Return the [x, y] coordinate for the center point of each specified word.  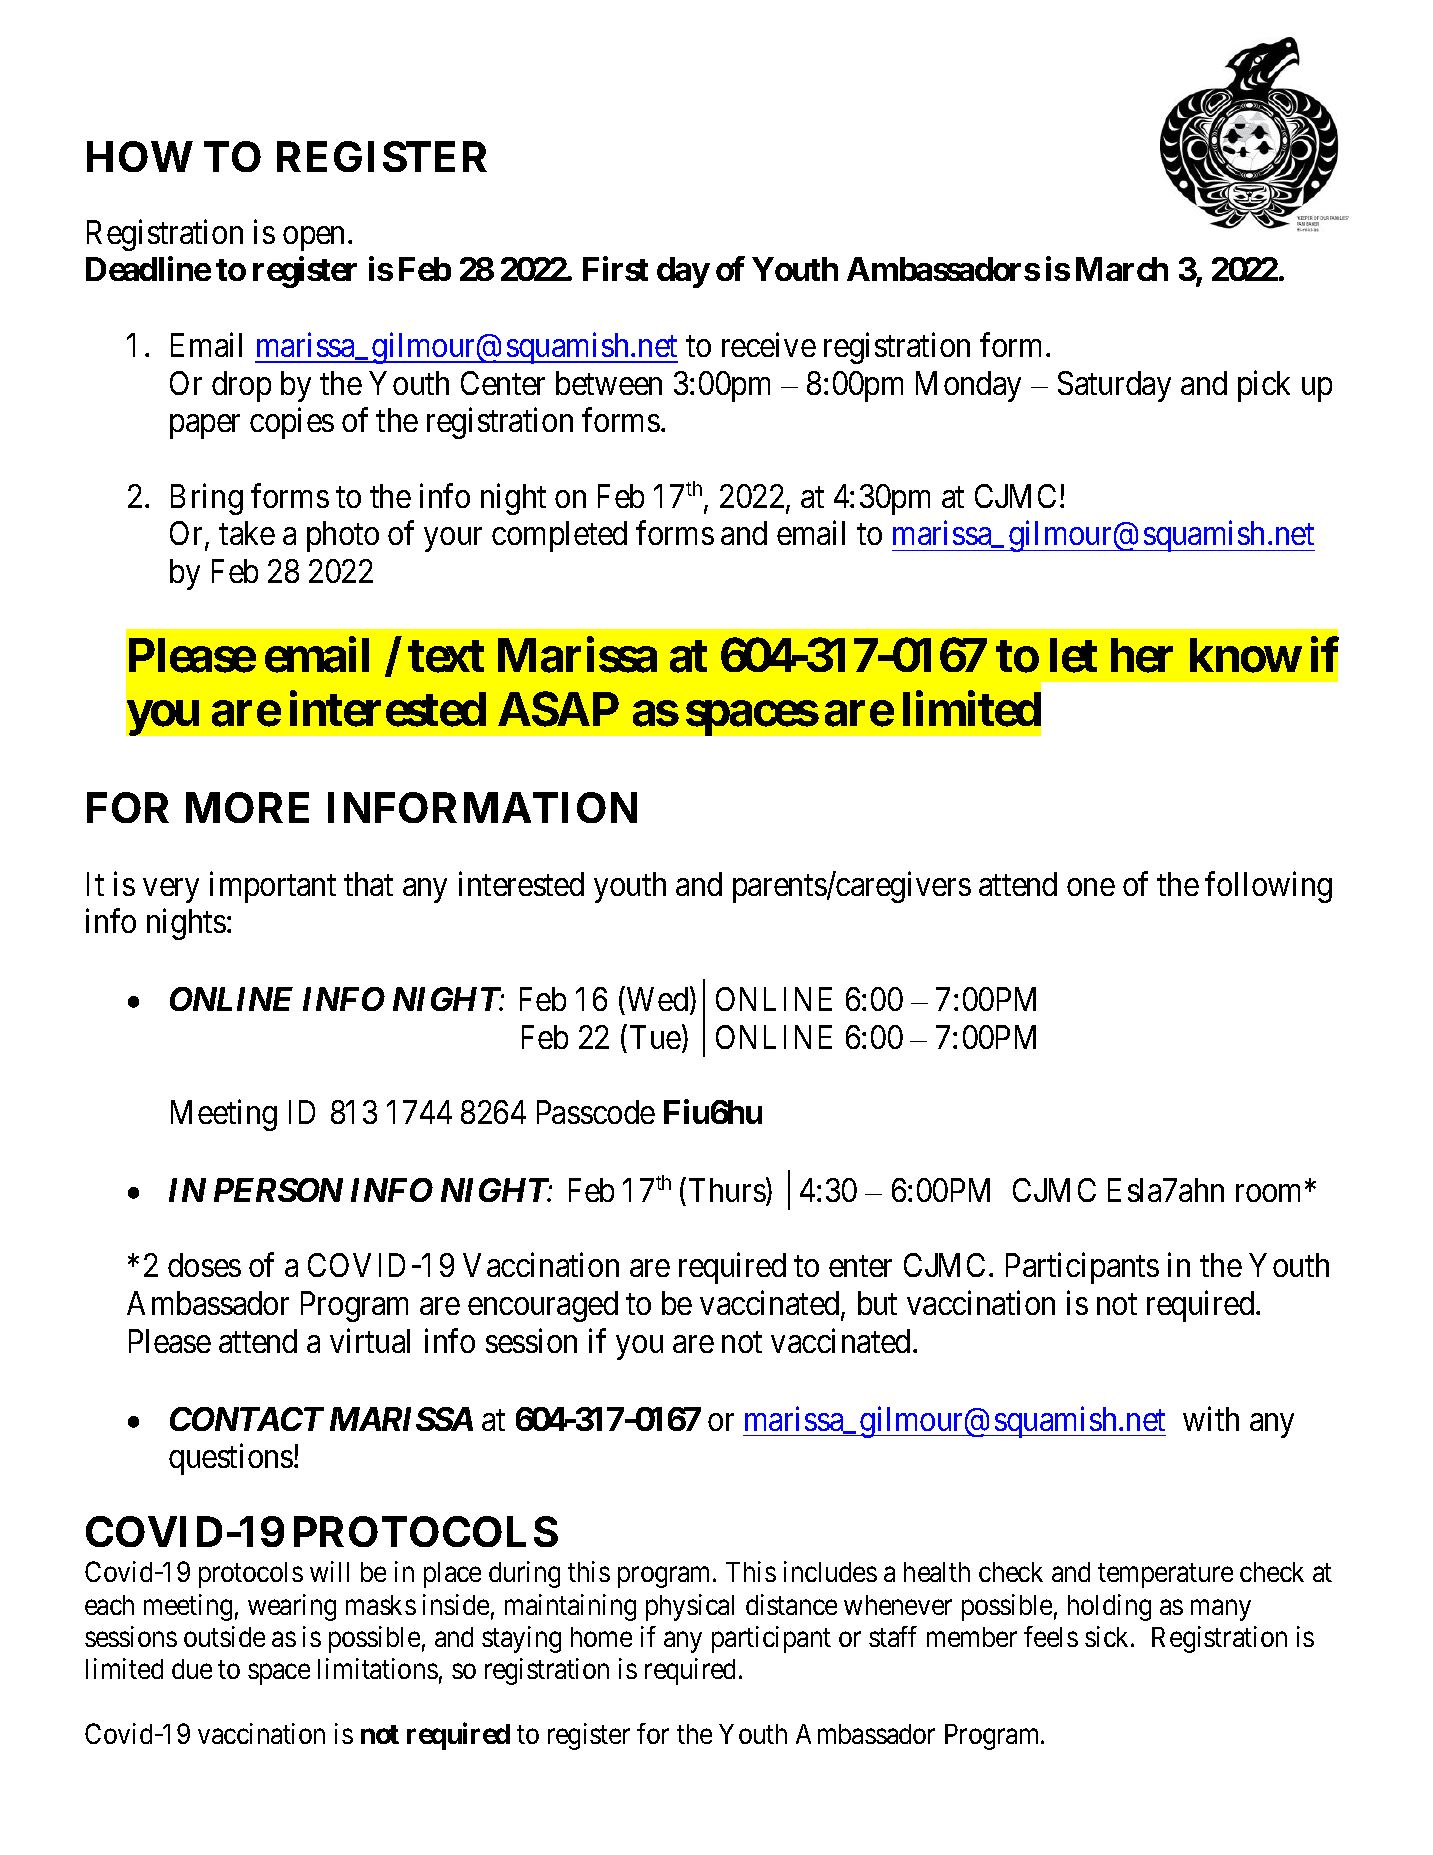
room [1271, 1193]
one [1091, 887]
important [273, 887]
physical [690, 1607]
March [1122, 269]
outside [224, 1636]
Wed [659, 1000]
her [1142, 655]
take [247, 533]
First [615, 269]
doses [204, 1265]
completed [559, 536]
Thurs [727, 1190]
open [313, 239]
